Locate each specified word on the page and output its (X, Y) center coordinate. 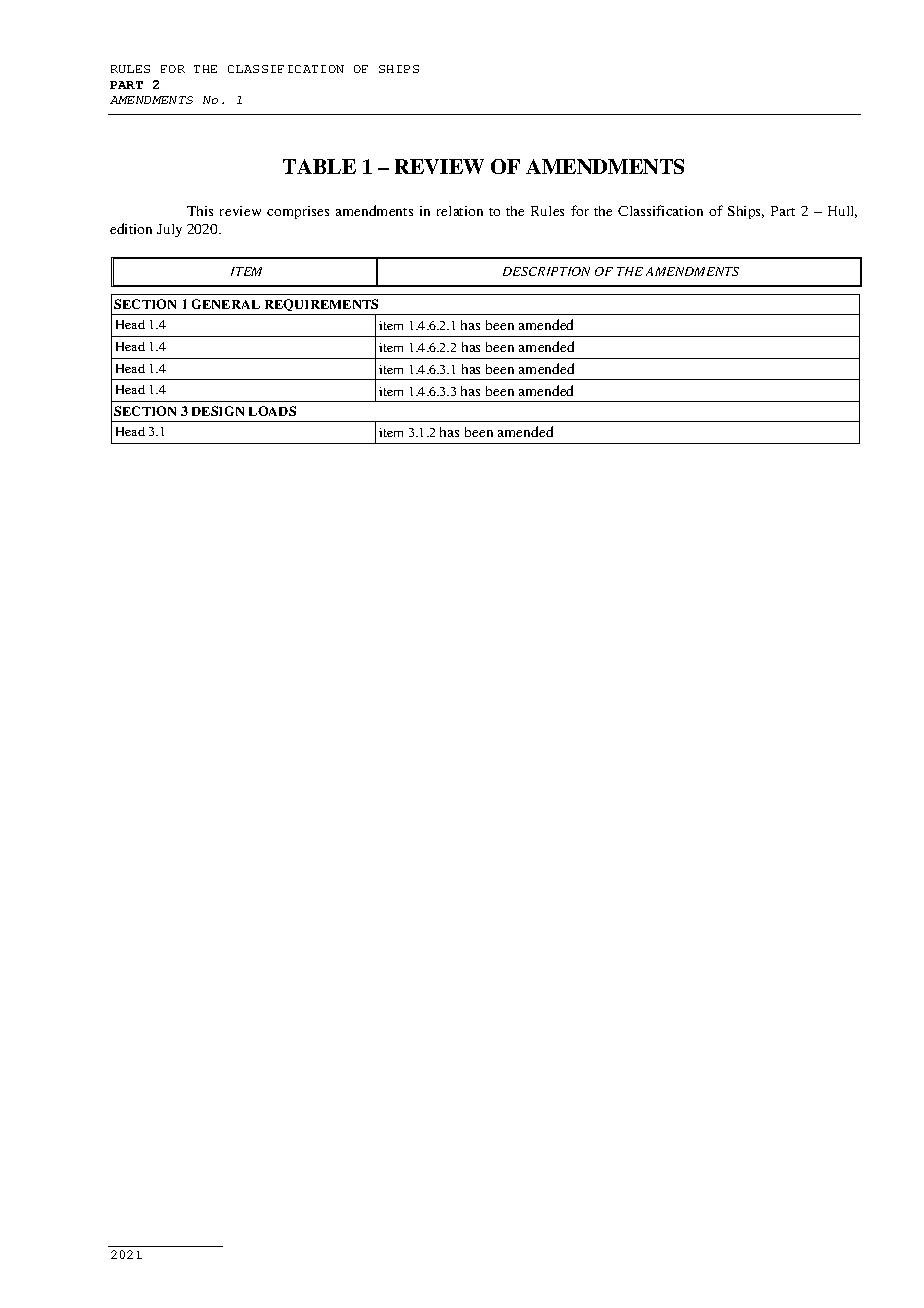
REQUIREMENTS (321, 307)
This (200, 211)
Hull (842, 212)
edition (131, 228)
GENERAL (226, 304)
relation (460, 211)
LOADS (272, 411)
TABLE (319, 166)
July (169, 230)
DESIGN (218, 411)
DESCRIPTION (546, 271)
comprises (298, 212)
